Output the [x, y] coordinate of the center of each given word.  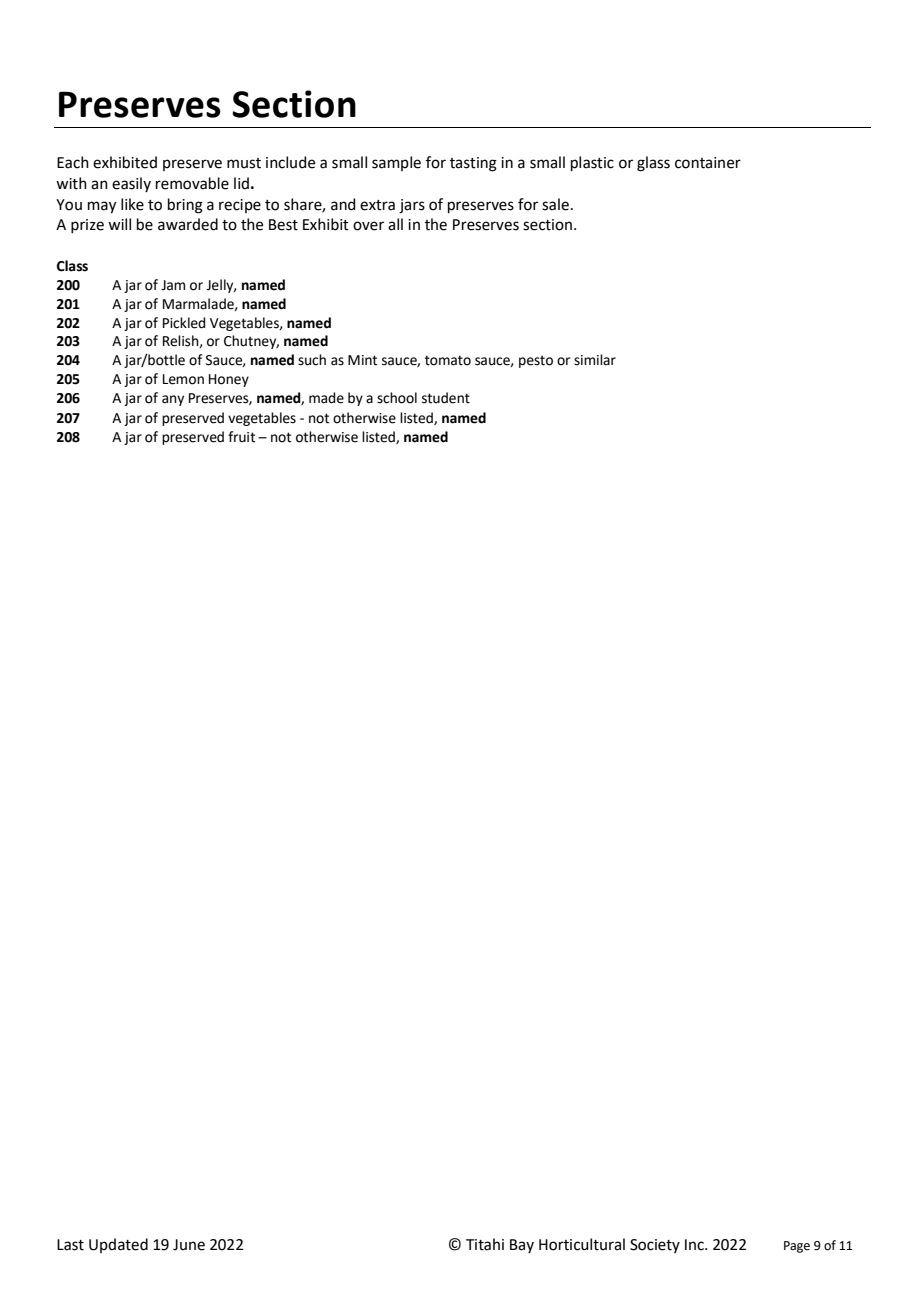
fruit [241, 437]
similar [595, 360]
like [132, 204]
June [189, 1245]
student [446, 398]
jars [412, 206]
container [708, 163]
